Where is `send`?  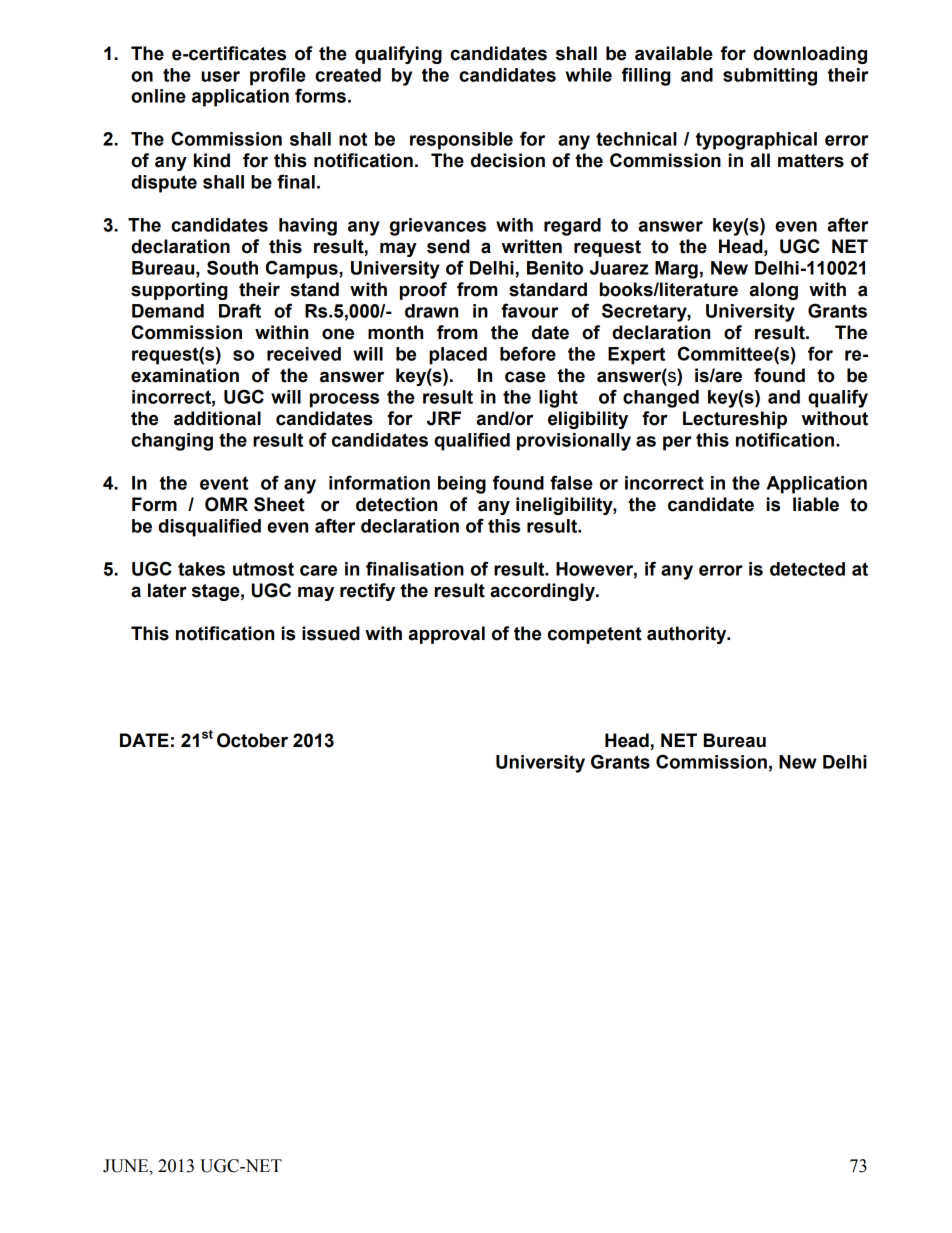
send is located at coordinates (448, 246).
